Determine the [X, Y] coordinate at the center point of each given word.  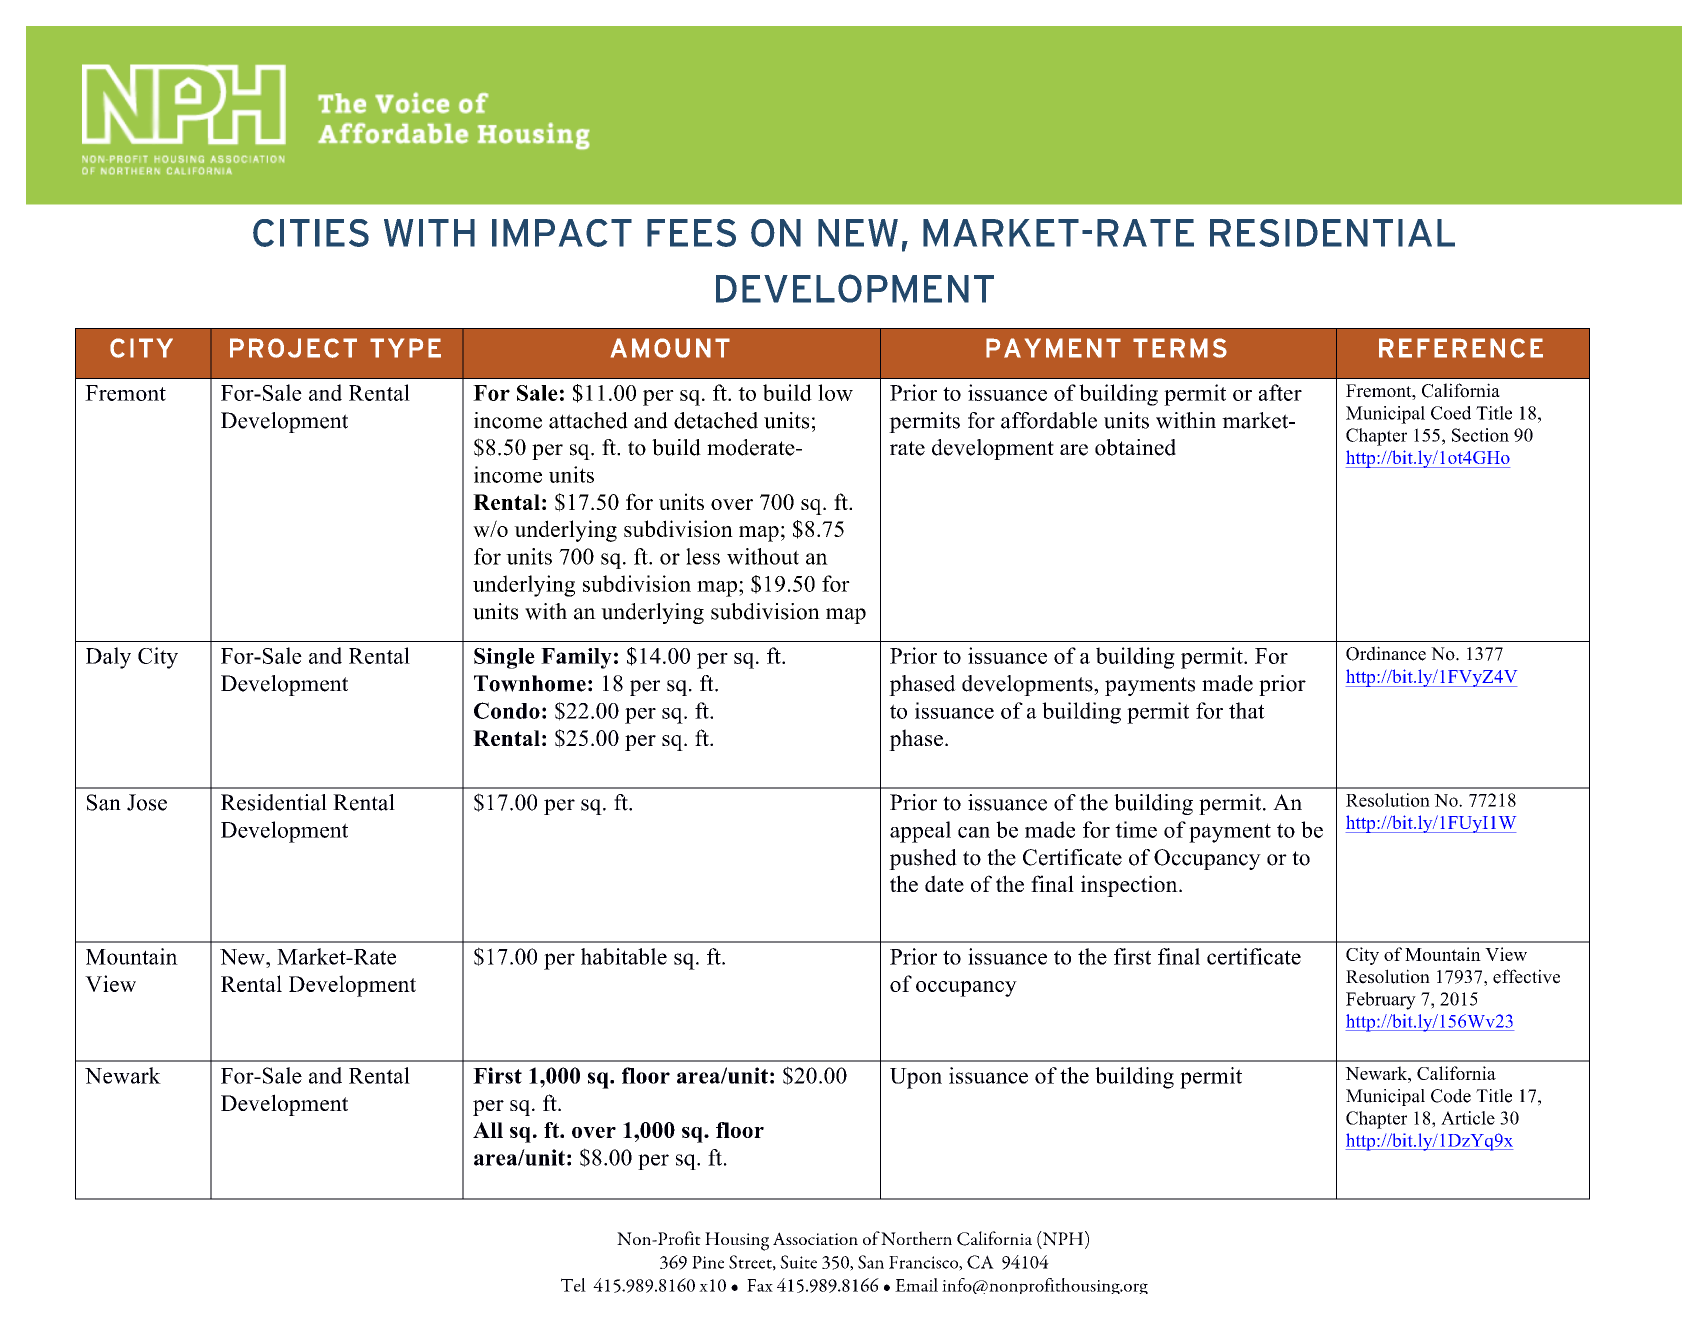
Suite [798, 1262]
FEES [691, 233]
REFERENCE [1461, 348]
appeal [920, 832]
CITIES [311, 233]
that [1247, 710]
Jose [147, 802]
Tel [573, 1285]
